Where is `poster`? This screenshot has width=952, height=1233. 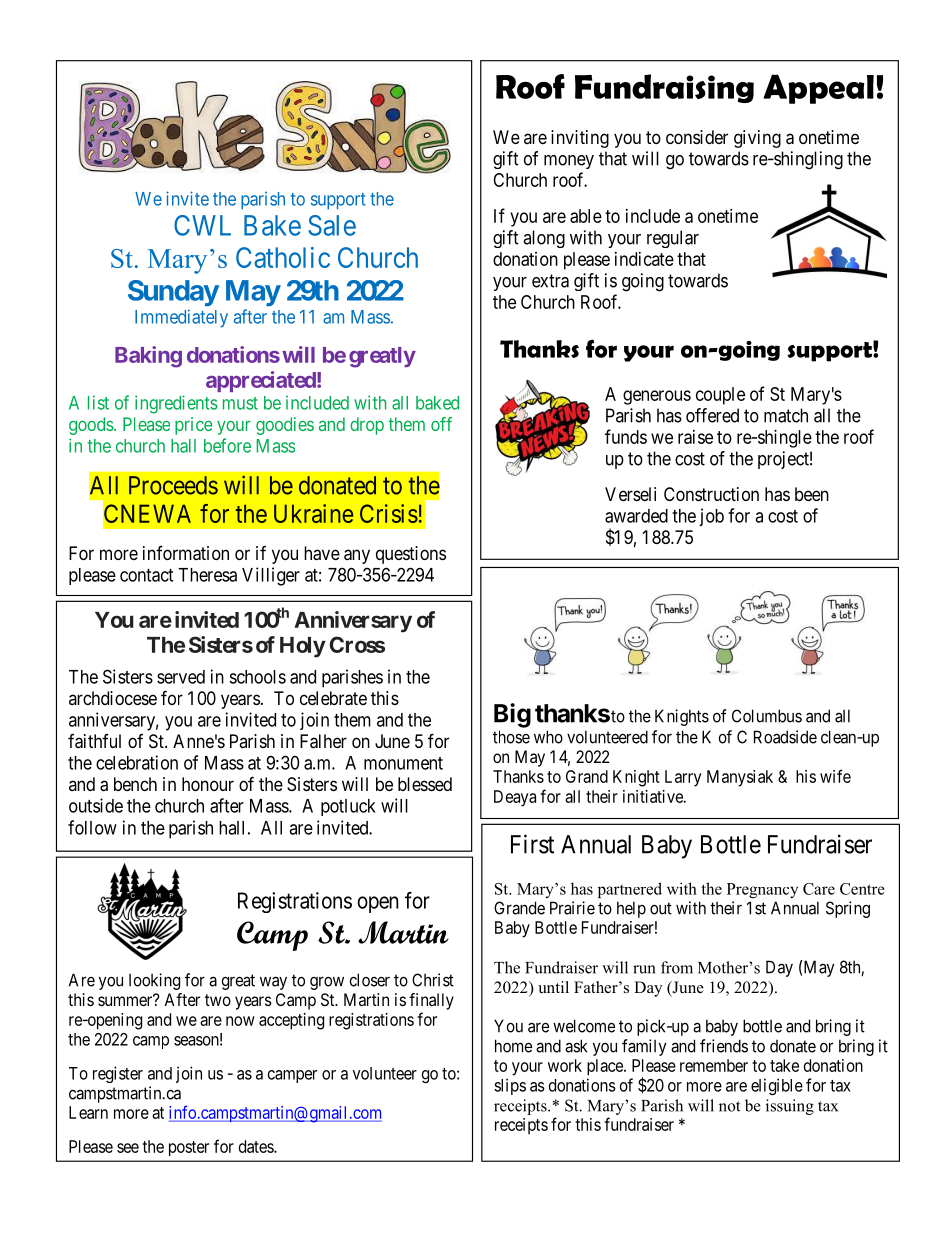
poster is located at coordinates (189, 1148).
